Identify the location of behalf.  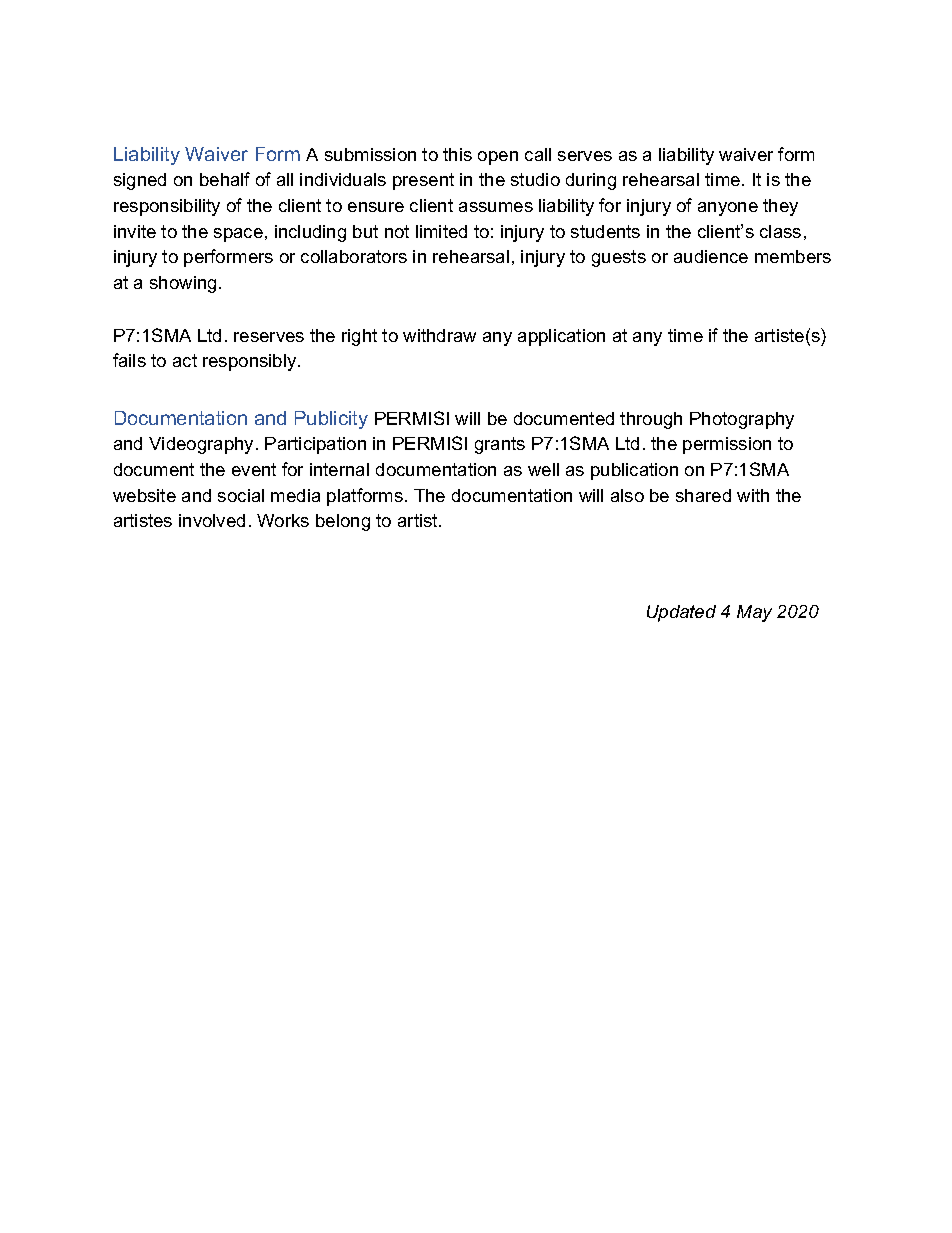
(225, 179).
